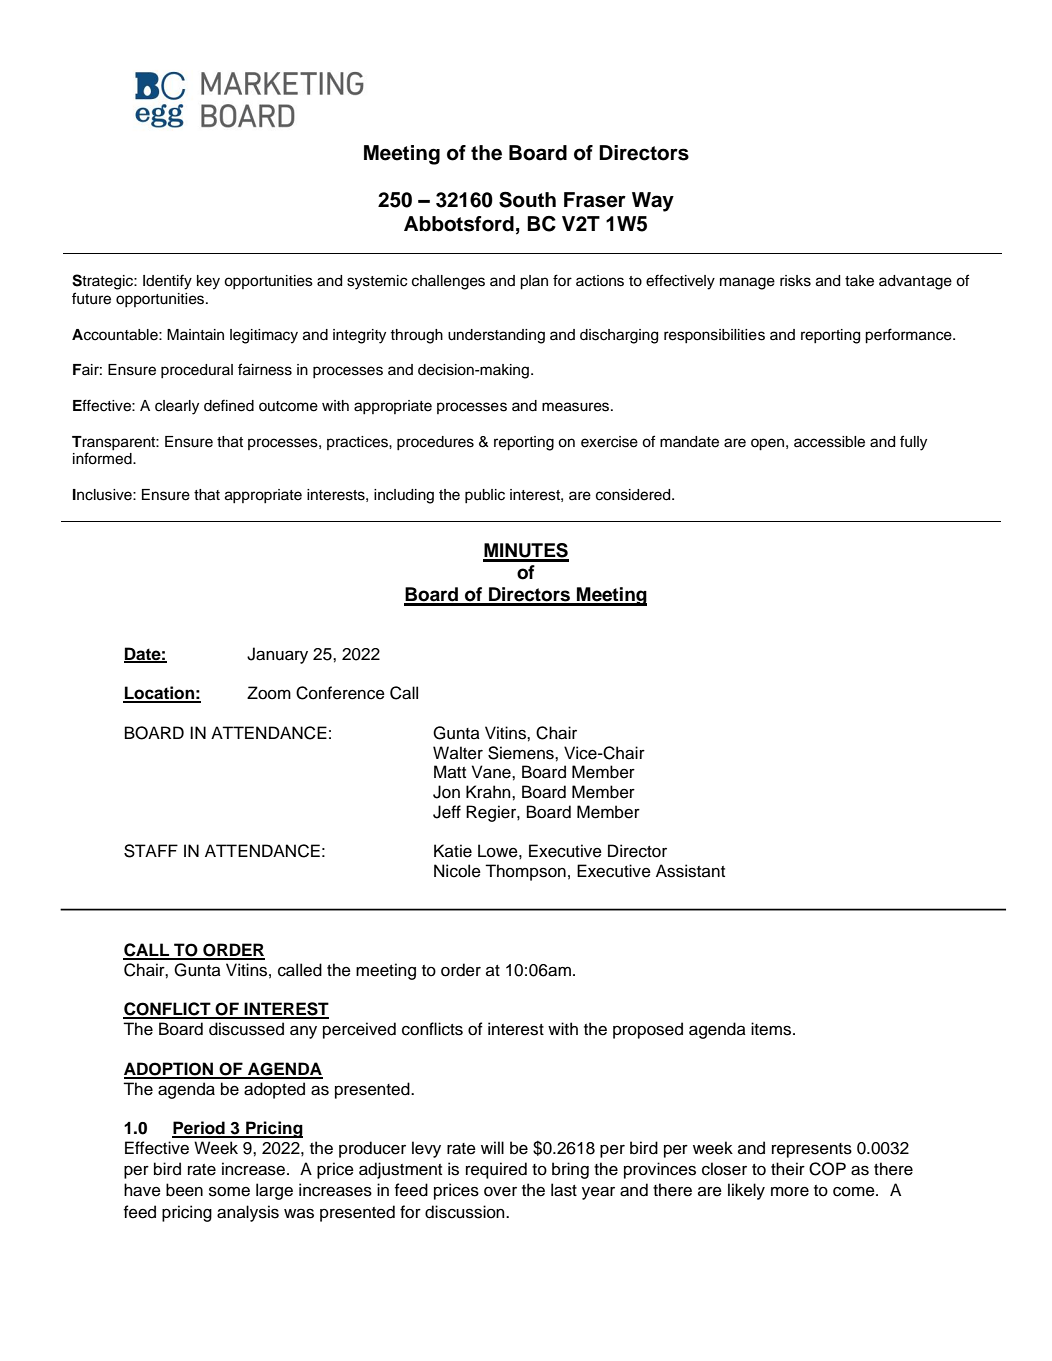 This screenshot has height=1361, width=1052. Describe the element at coordinates (500, 1192) in the screenshot. I see `over` at that location.
